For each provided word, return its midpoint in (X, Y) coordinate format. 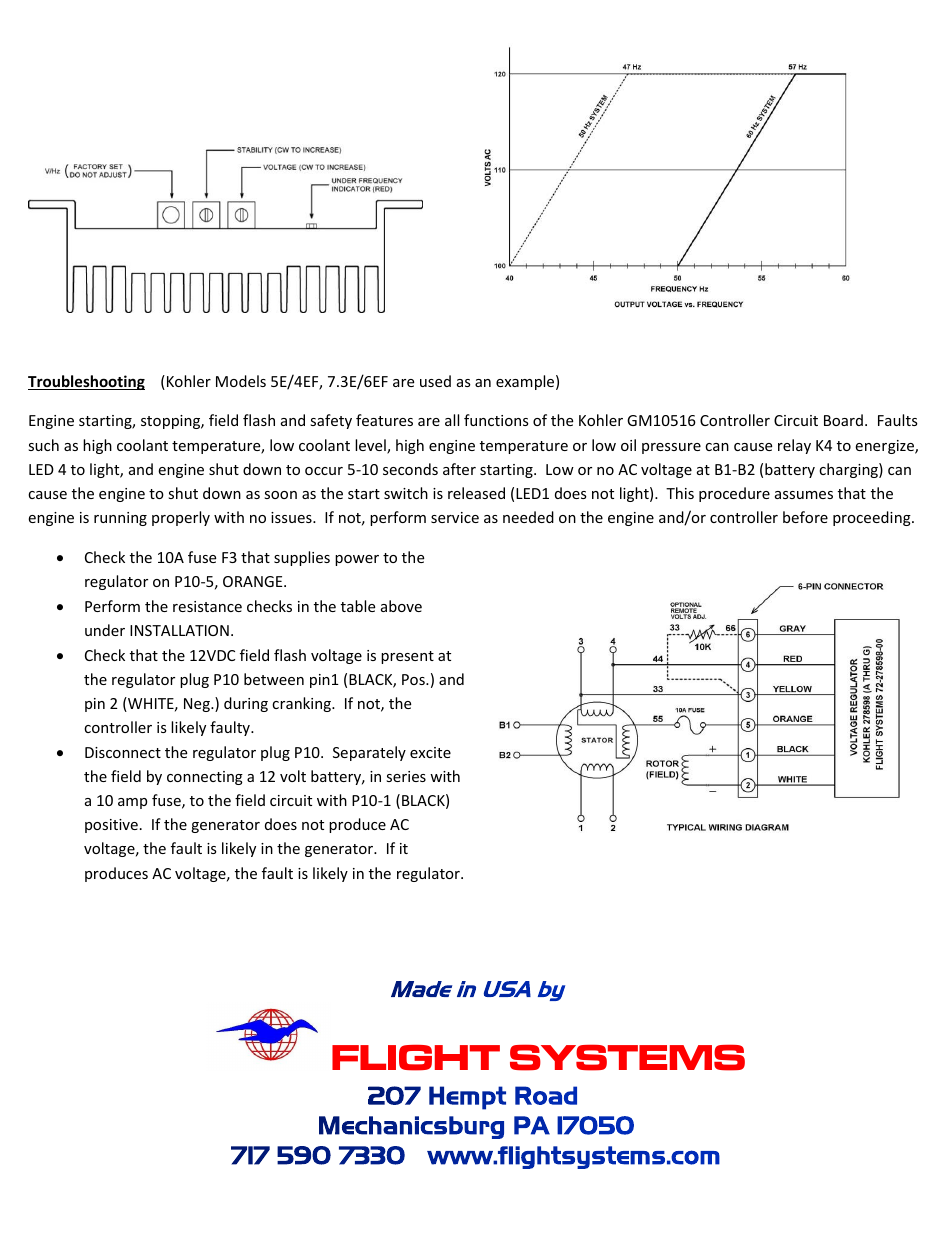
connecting (205, 778)
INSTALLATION (179, 630)
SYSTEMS (627, 1057)
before (805, 517)
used (435, 381)
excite (430, 752)
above (401, 606)
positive (111, 826)
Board (843, 420)
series (406, 776)
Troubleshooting (86, 382)
